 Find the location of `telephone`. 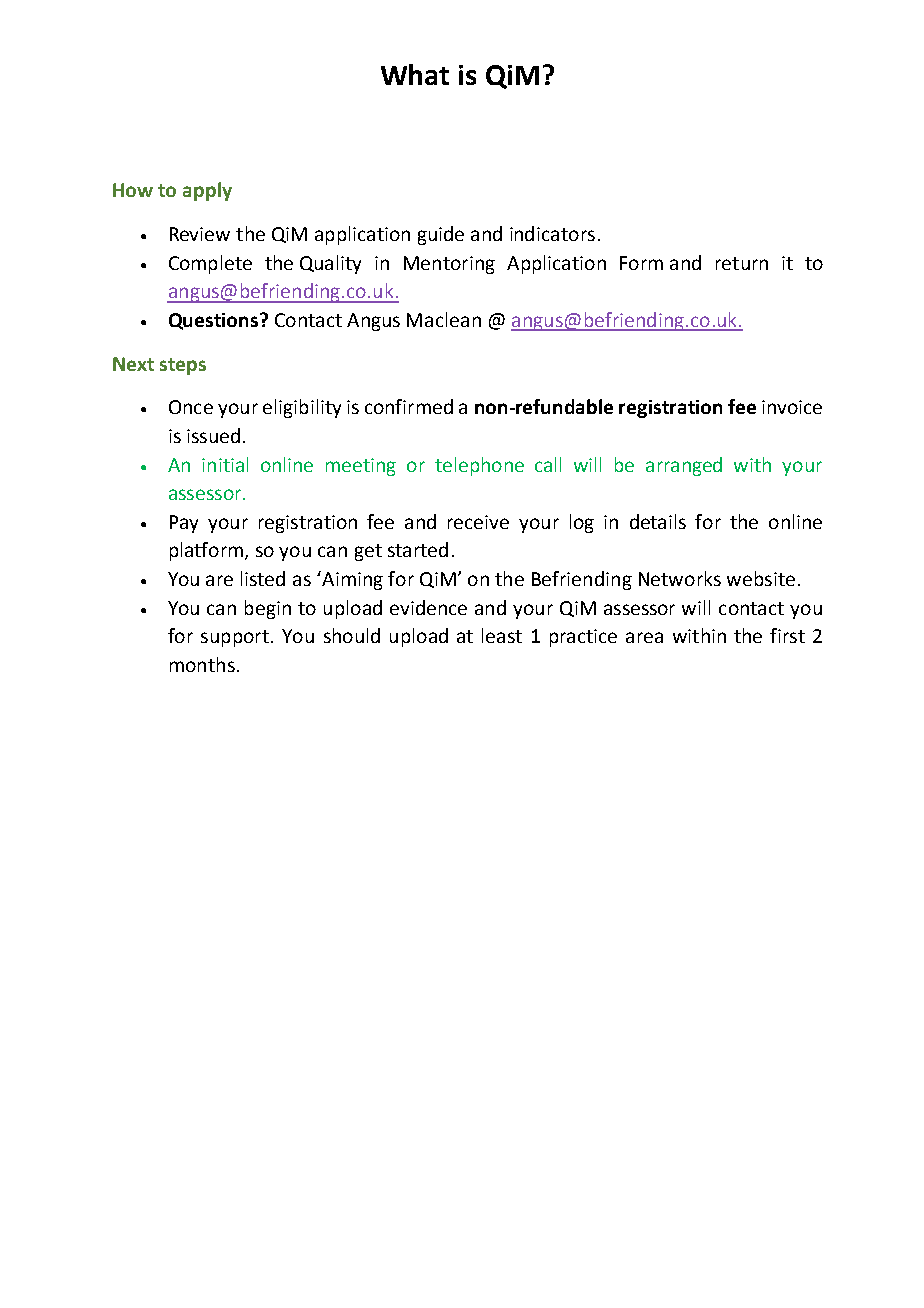

telephone is located at coordinates (479, 466).
